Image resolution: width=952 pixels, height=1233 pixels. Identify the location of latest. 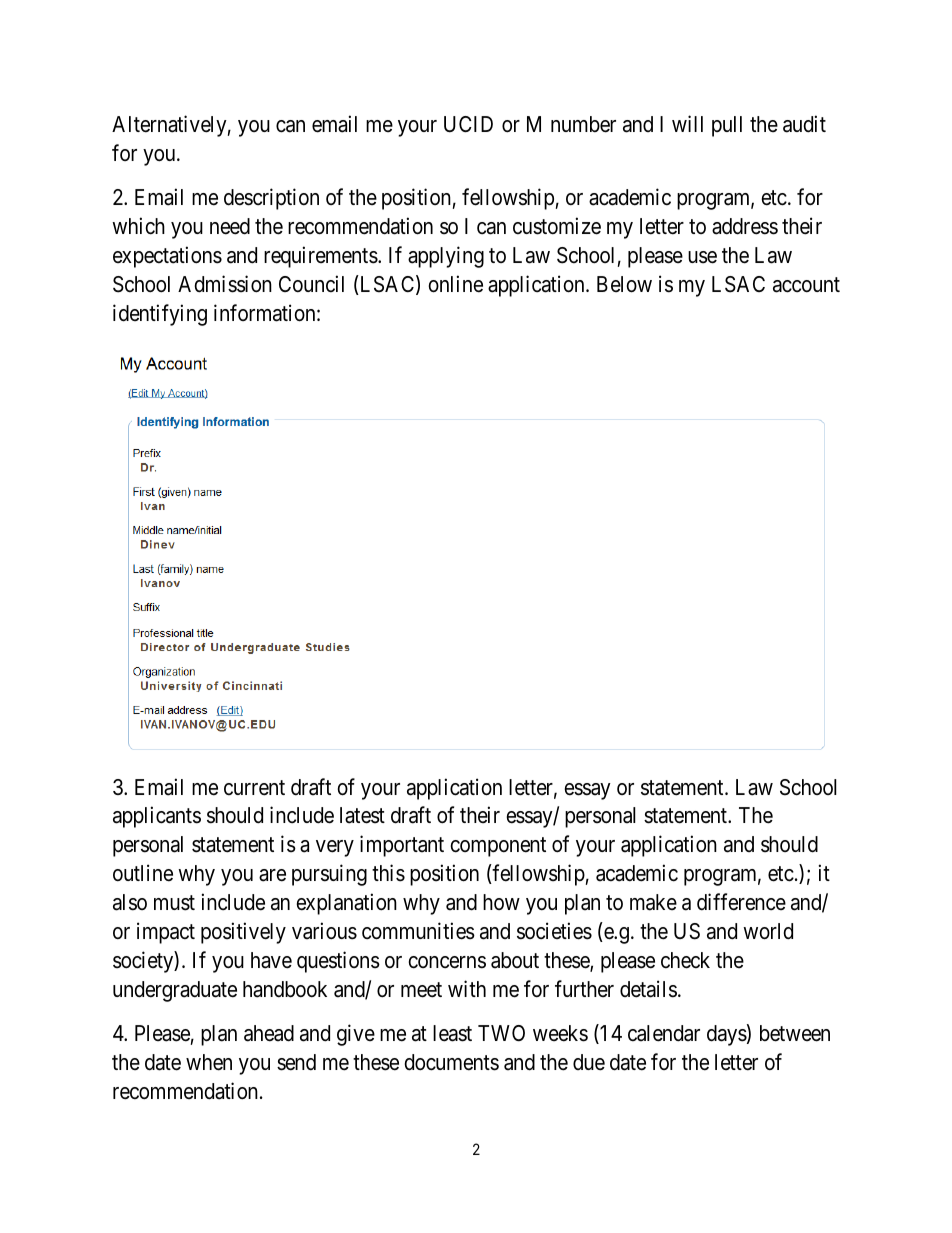
(362, 815).
